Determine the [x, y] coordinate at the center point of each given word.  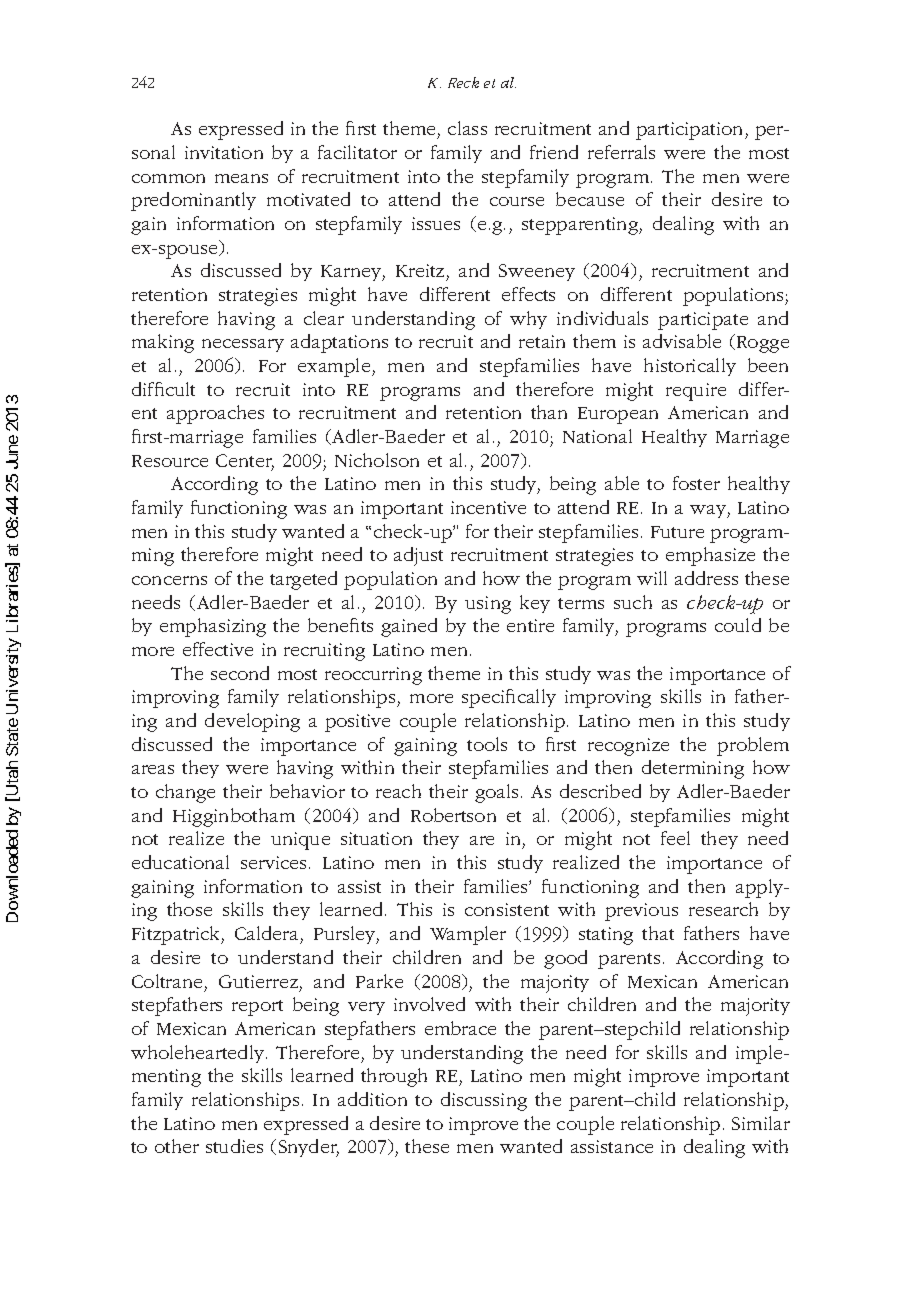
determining [693, 769]
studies [234, 1146]
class [467, 128]
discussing [484, 1101]
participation [691, 131]
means [241, 178]
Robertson [453, 815]
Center [245, 462]
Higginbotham [234, 817]
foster [696, 483]
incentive [488, 507]
